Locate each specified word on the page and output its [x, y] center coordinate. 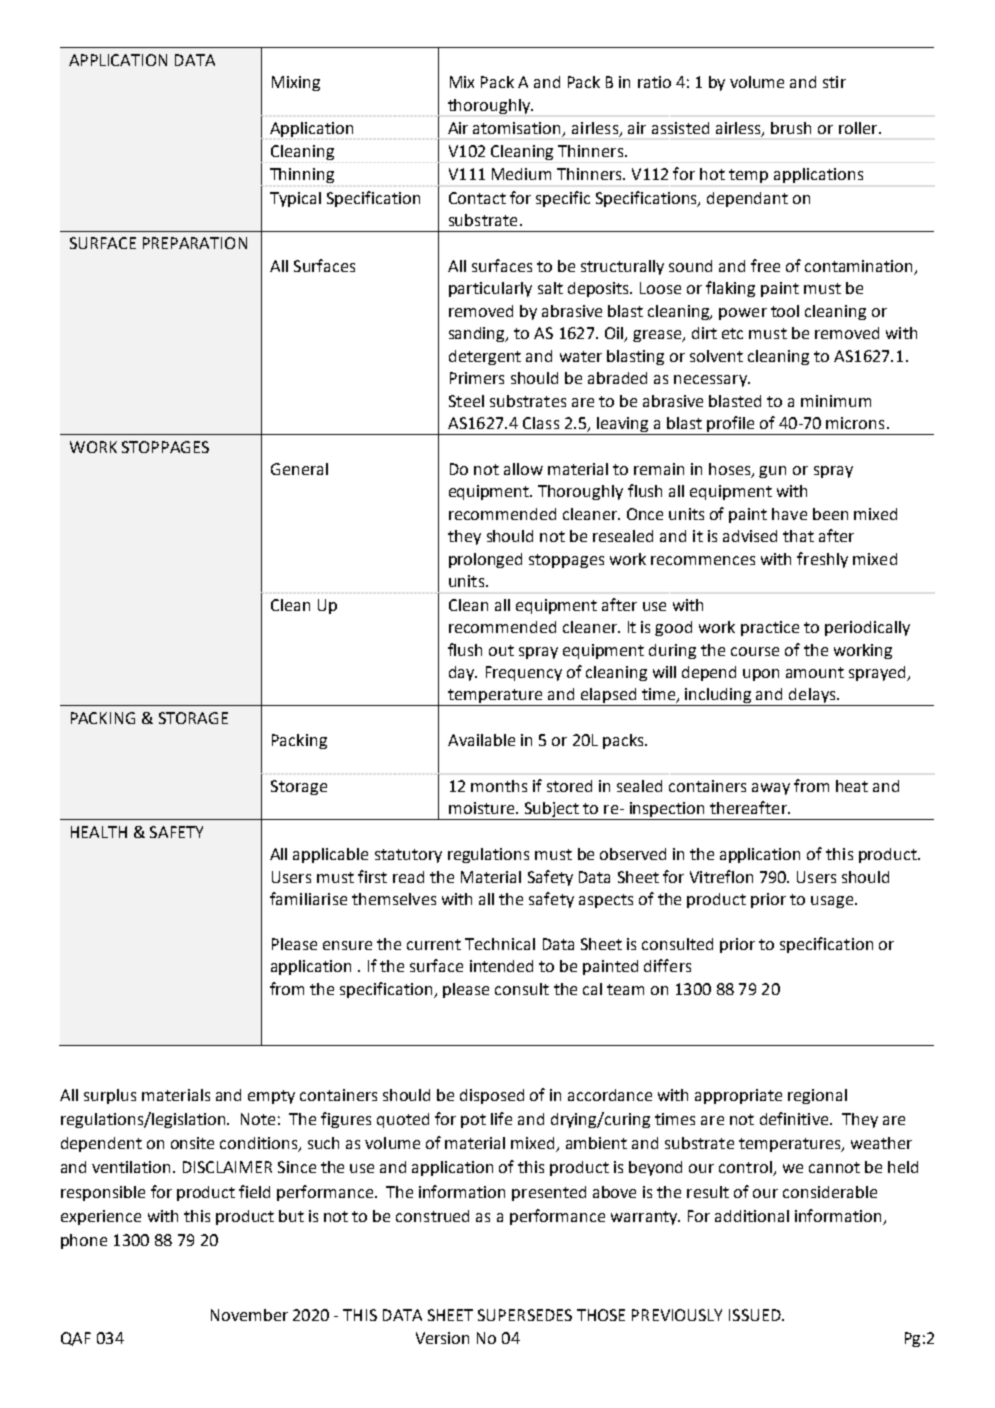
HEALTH [99, 832]
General [299, 469]
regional [817, 1096]
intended [501, 966]
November [249, 1315]
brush [791, 128]
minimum [836, 401]
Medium [521, 174]
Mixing [296, 83]
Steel [466, 401]
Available [481, 740]
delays [812, 697]
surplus [110, 1096]
